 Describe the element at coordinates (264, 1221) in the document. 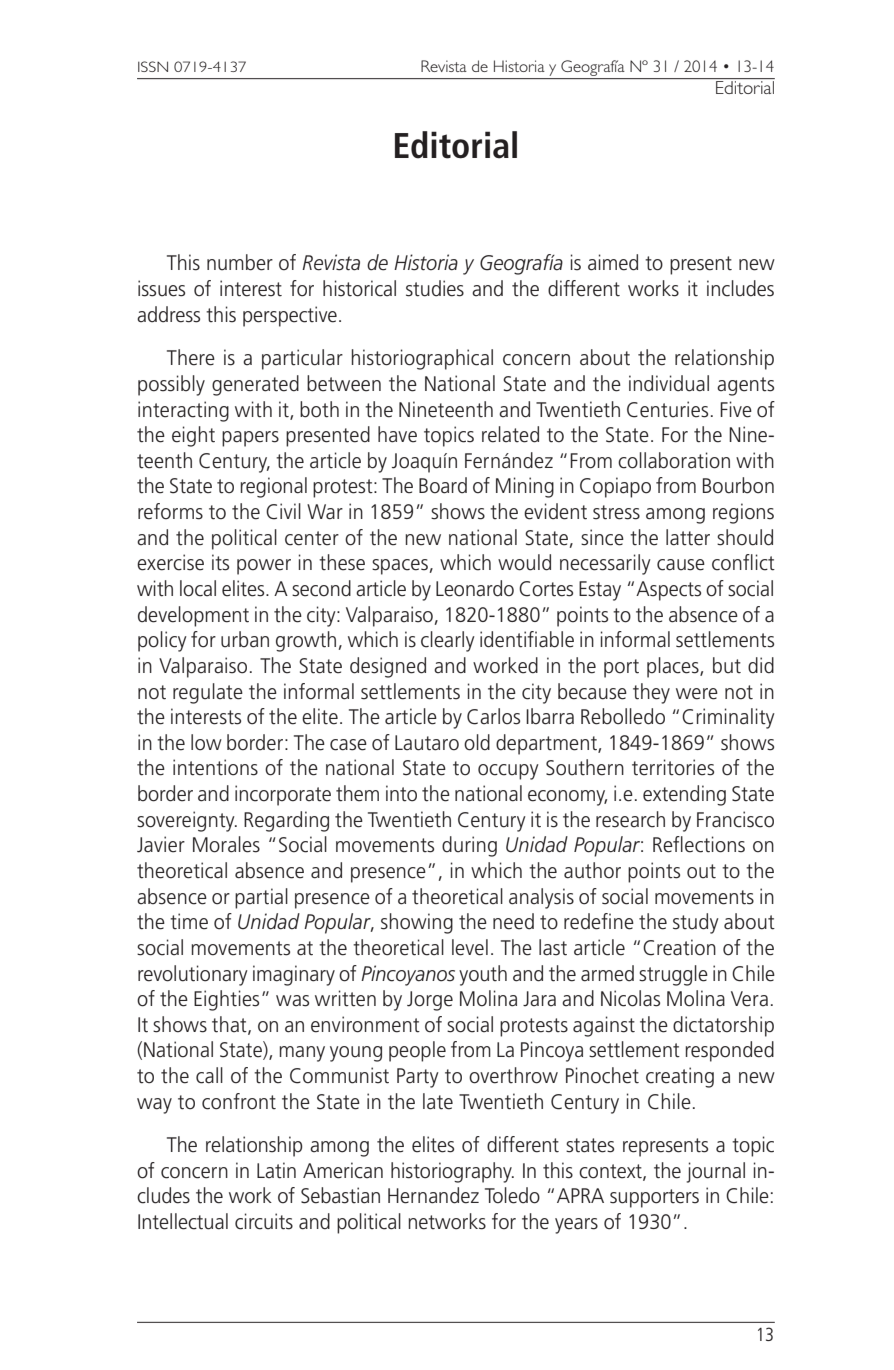

I see `circuits` at that location.
